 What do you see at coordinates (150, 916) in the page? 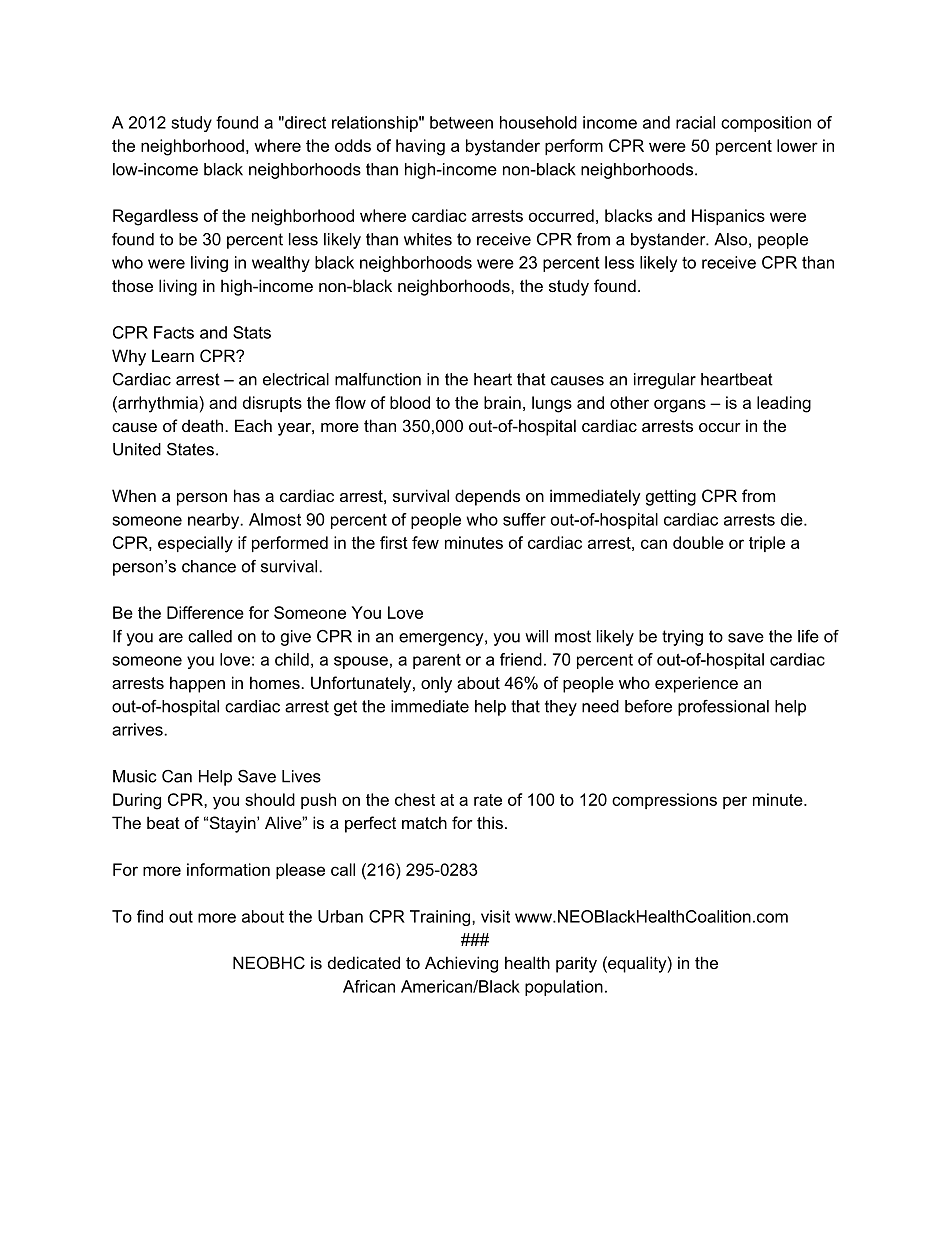
I see `find` at bounding box center [150, 916].
